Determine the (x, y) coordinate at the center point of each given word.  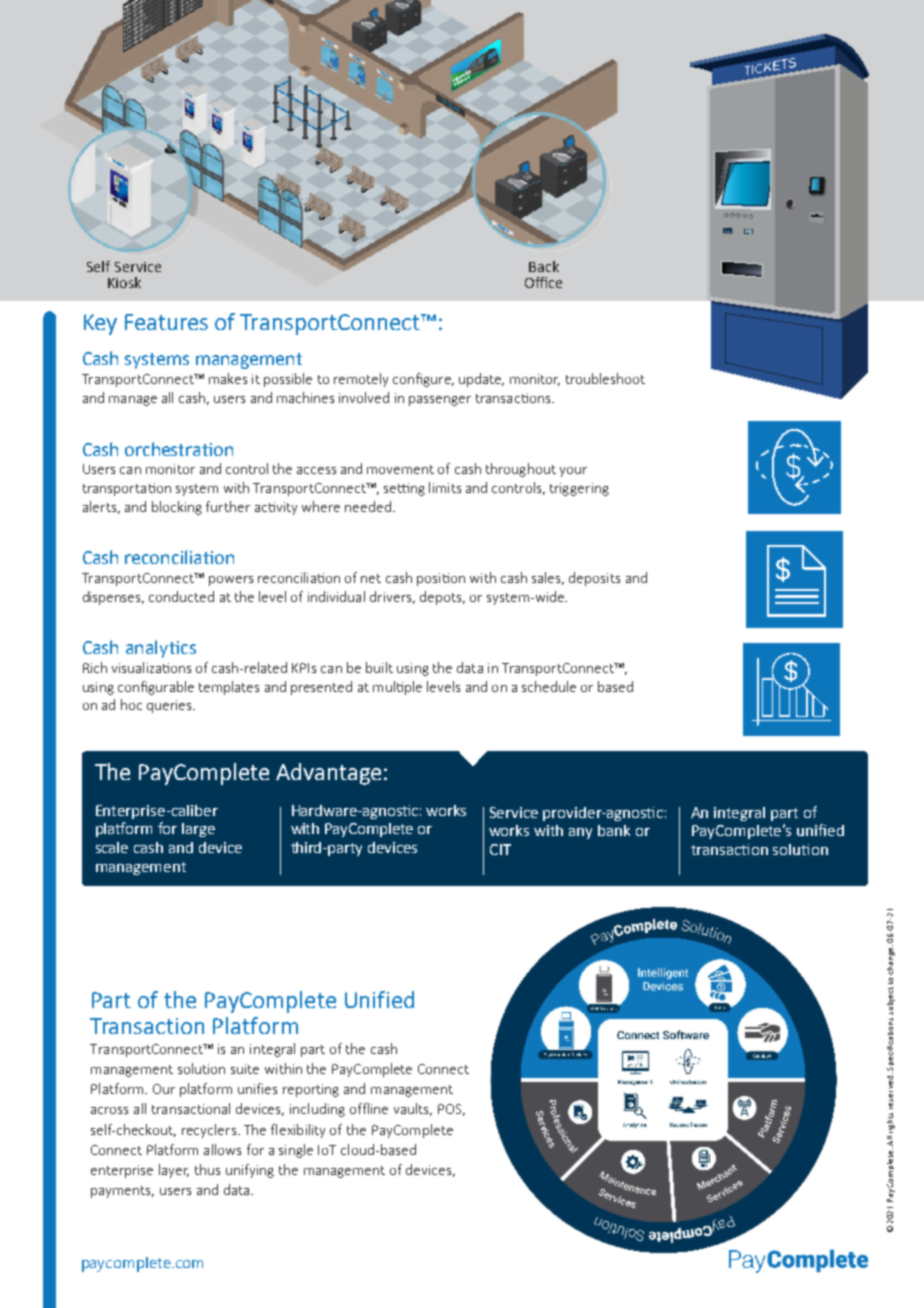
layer (174, 1171)
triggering (579, 489)
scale (112, 847)
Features (166, 322)
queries (170, 706)
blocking (177, 508)
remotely (361, 380)
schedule (549, 686)
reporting (311, 1090)
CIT (500, 849)
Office (543, 282)
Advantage (328, 774)
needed (368, 506)
